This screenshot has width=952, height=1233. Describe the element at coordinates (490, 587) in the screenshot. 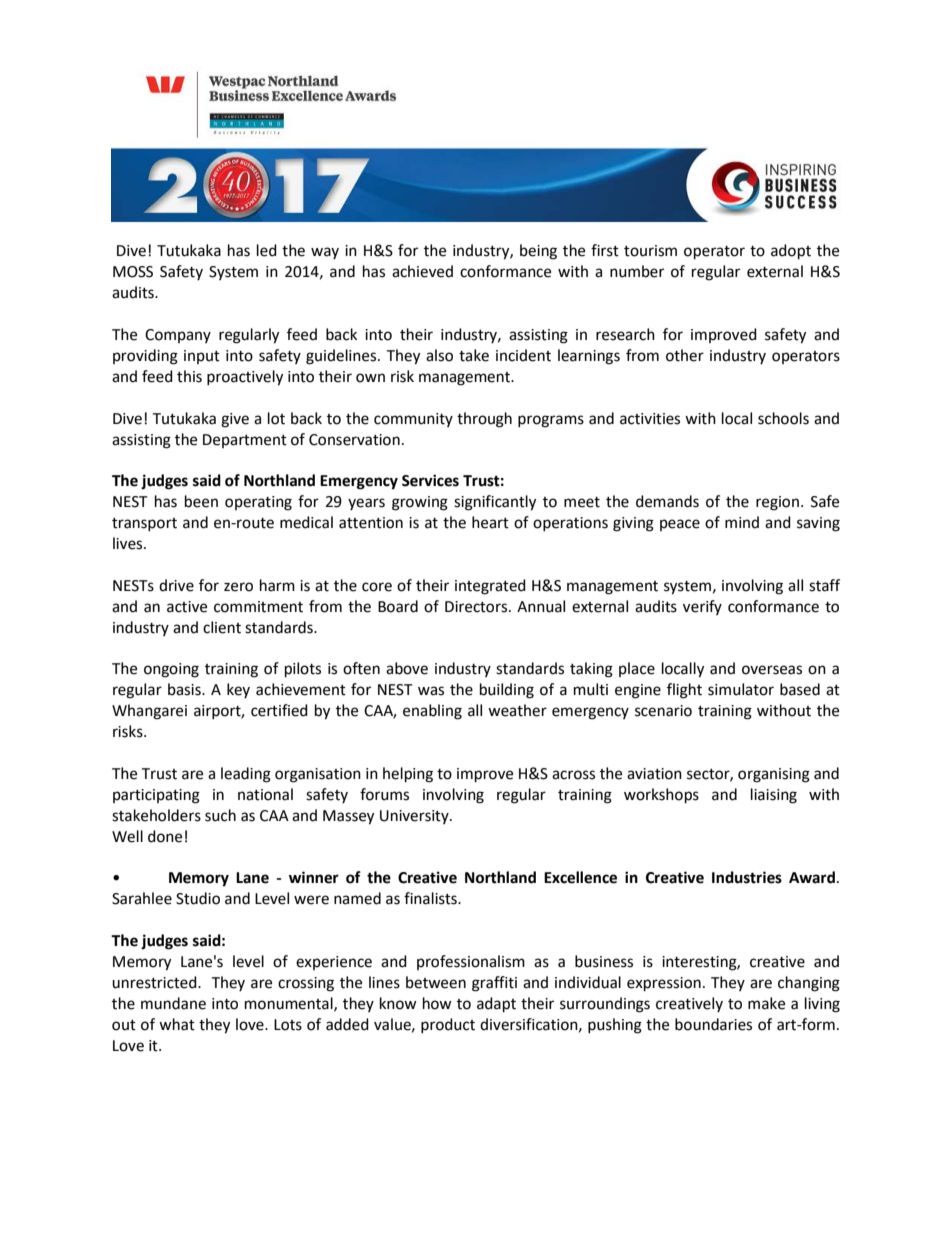

I see `integrated` at that location.
